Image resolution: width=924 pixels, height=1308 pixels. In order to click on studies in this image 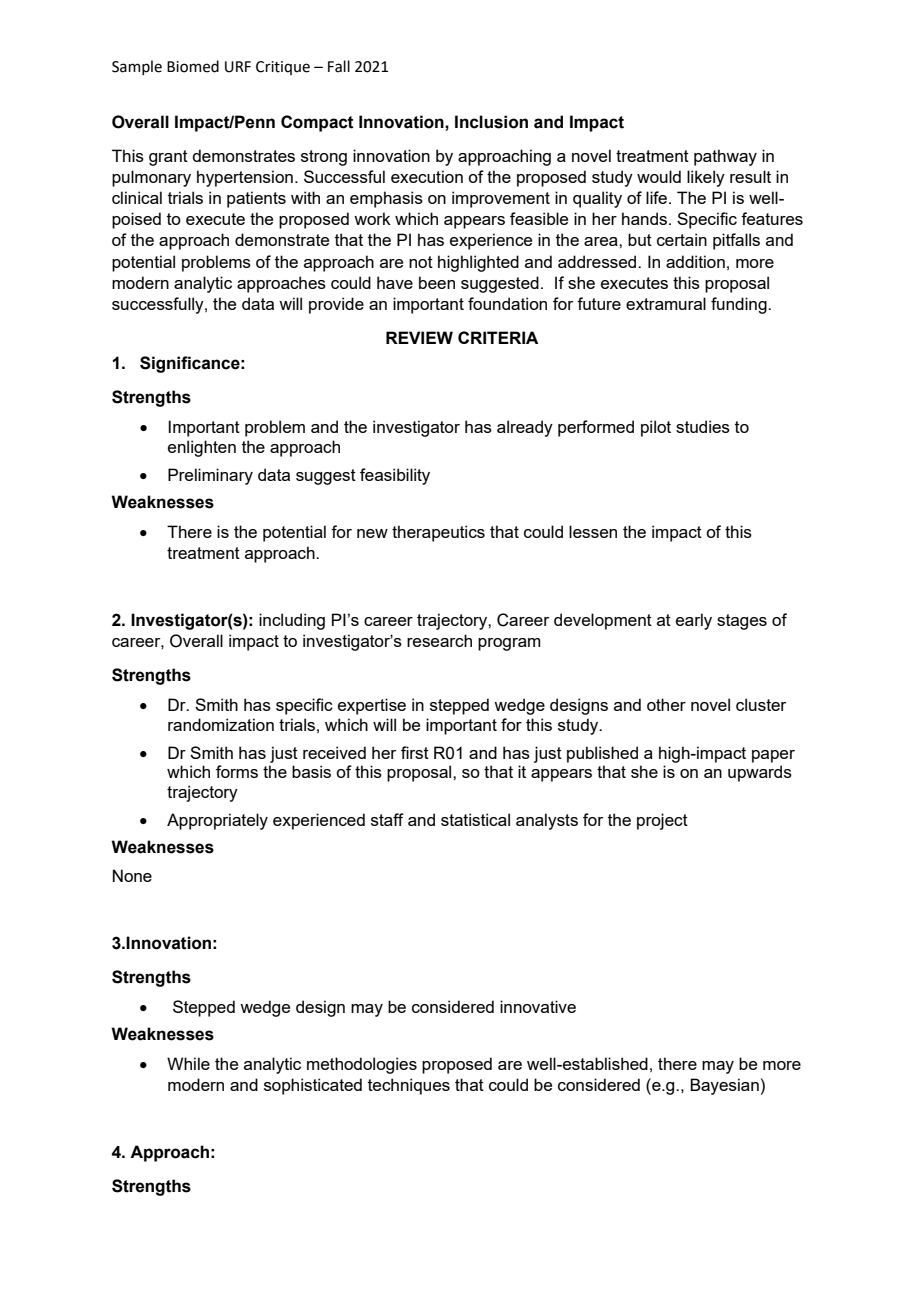, I will do `click(703, 426)`.
